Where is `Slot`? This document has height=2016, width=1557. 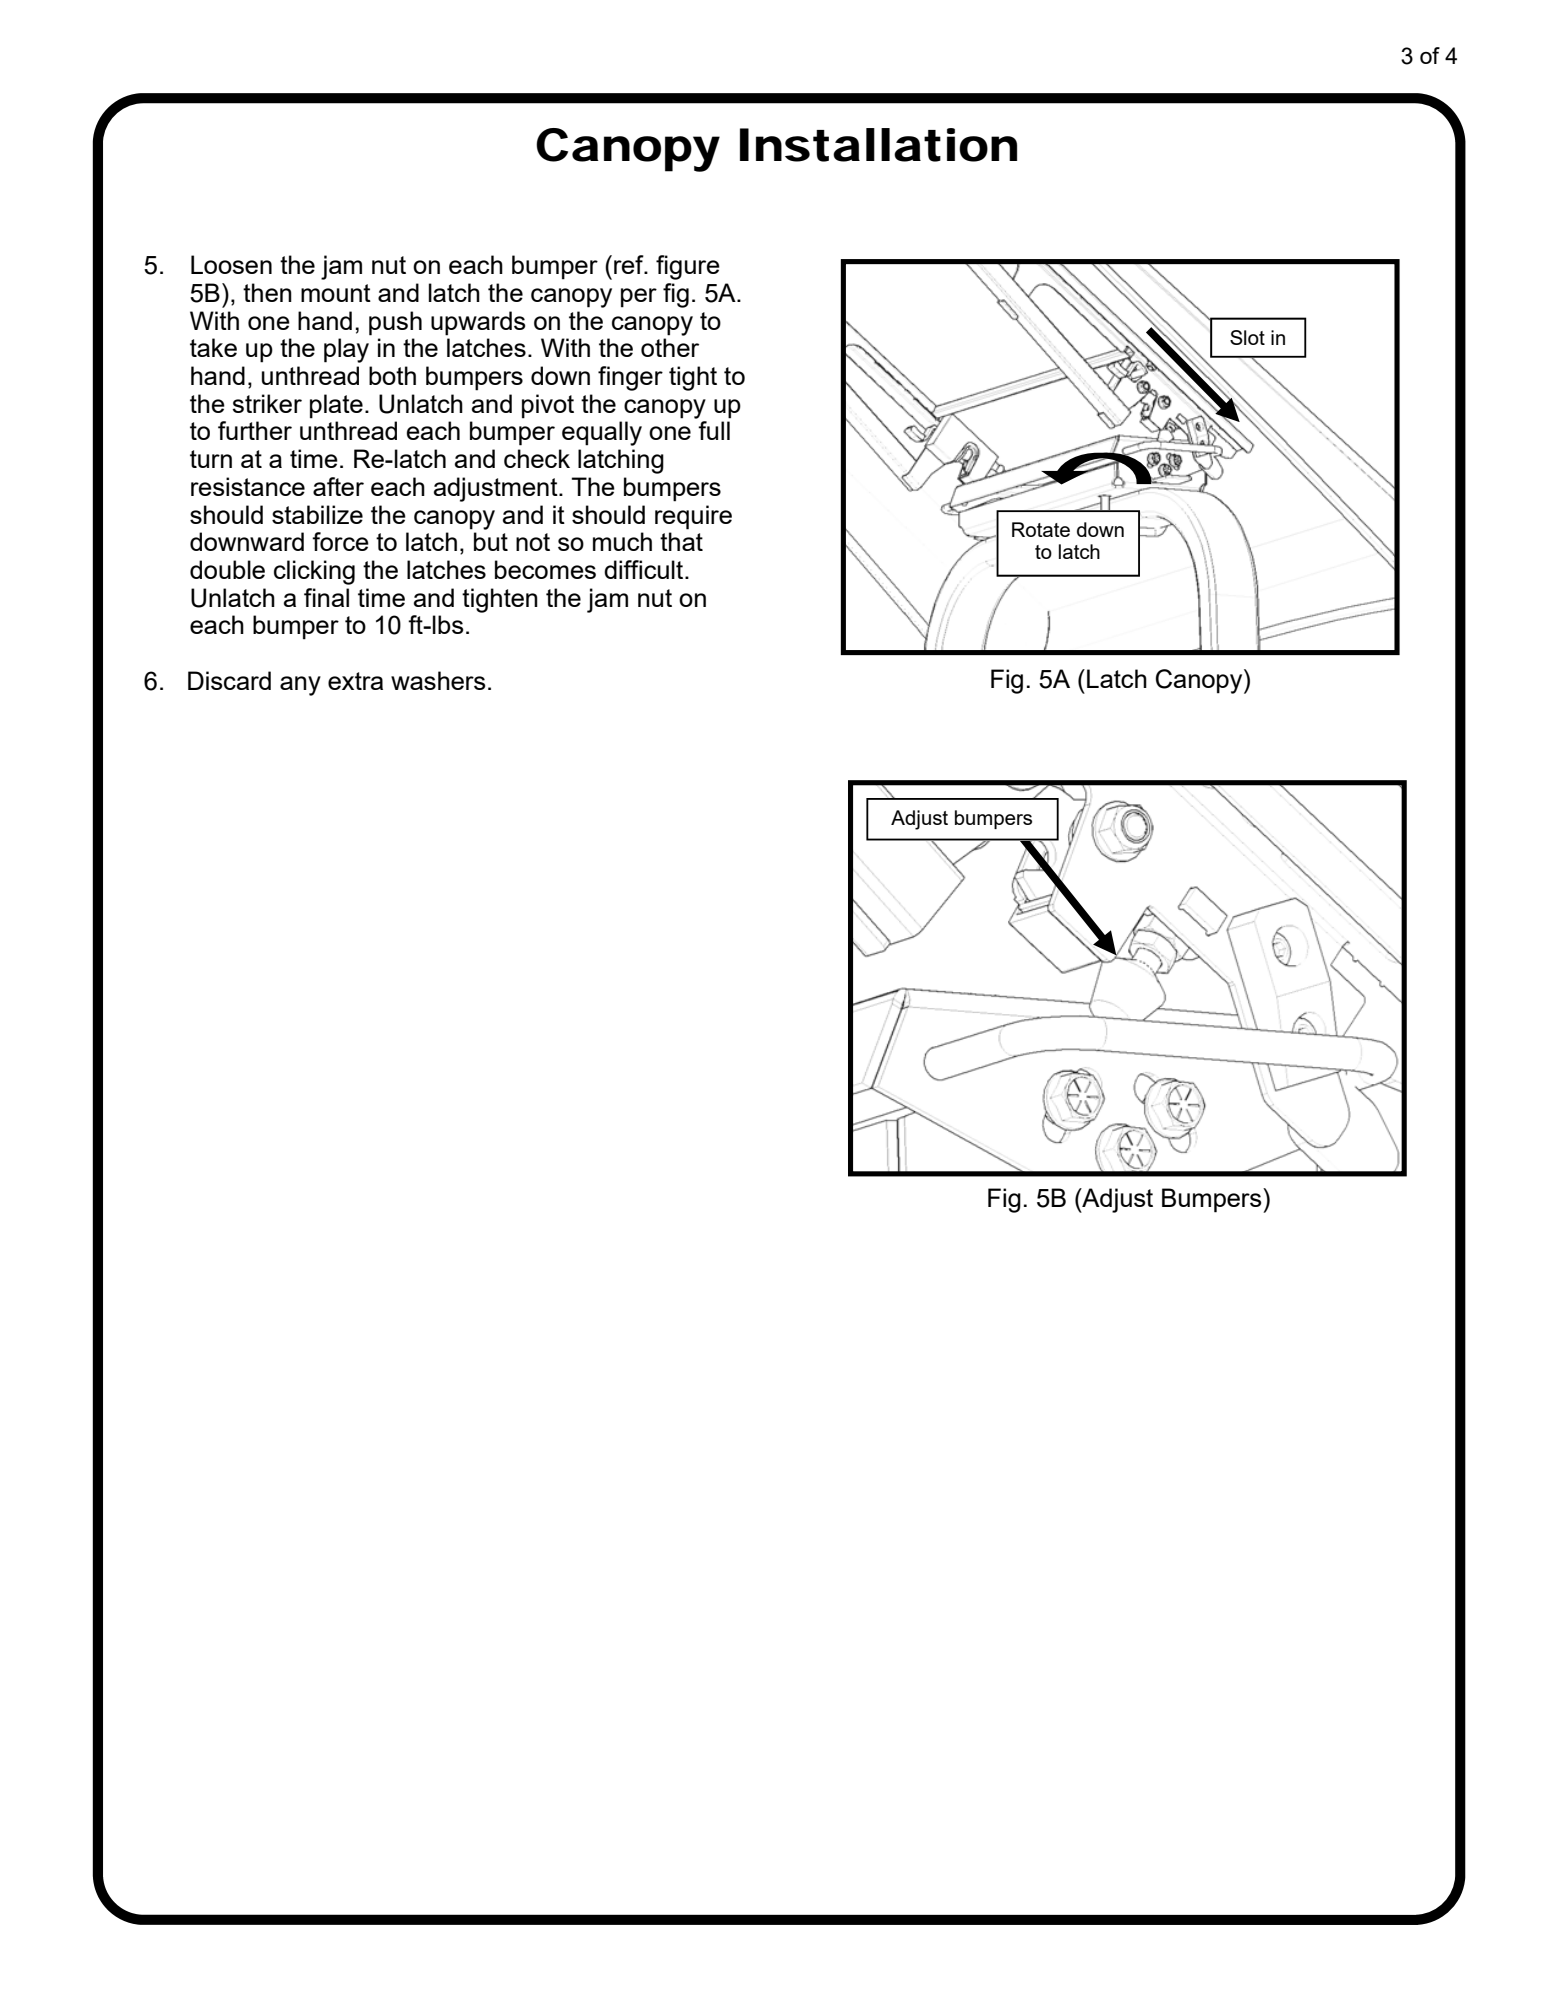
Slot is located at coordinates (1247, 337).
